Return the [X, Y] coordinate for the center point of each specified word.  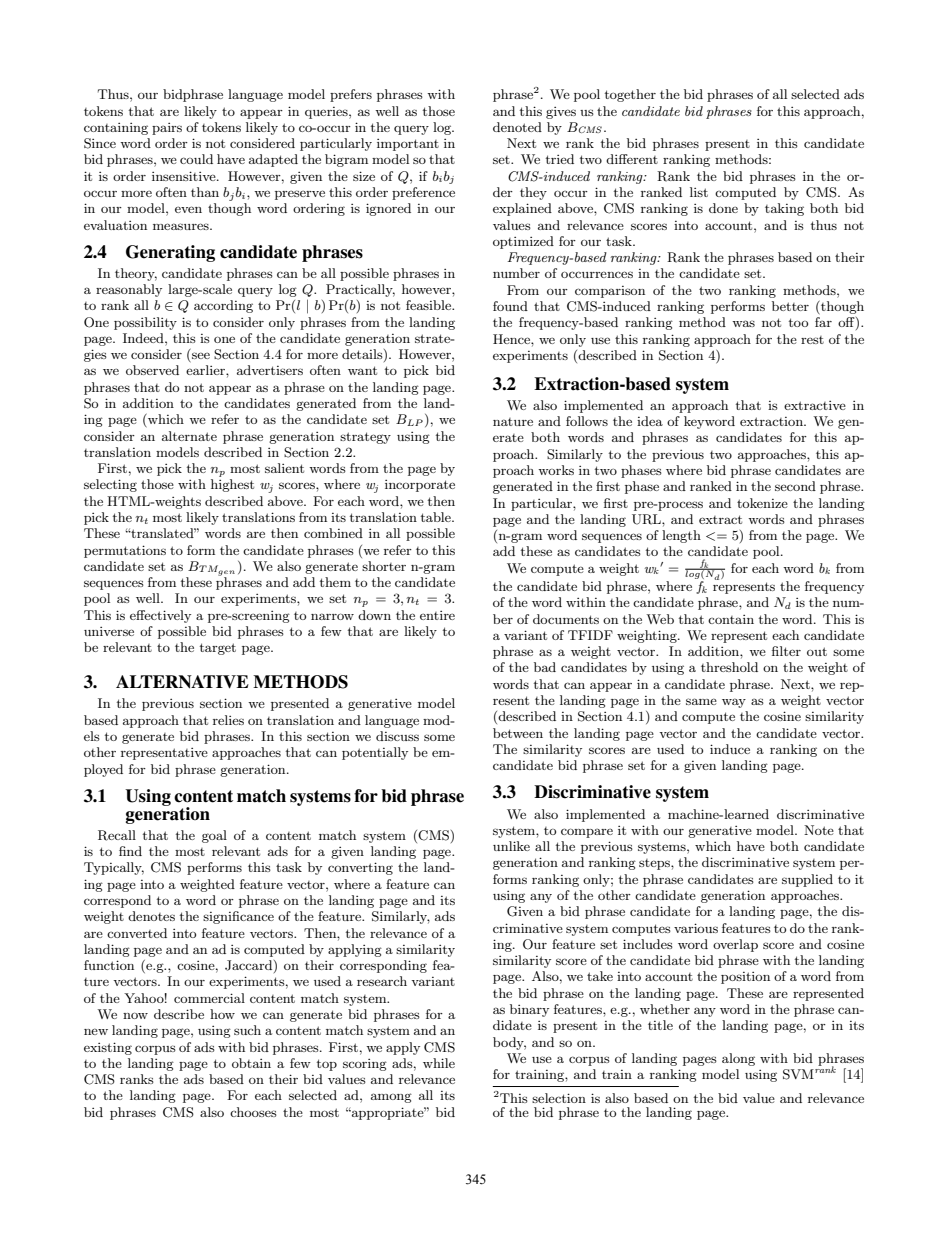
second [795, 486]
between [518, 733]
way [734, 703]
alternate [189, 436]
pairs [167, 129]
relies [228, 720]
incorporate [420, 486]
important [408, 145]
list [699, 192]
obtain [251, 1063]
